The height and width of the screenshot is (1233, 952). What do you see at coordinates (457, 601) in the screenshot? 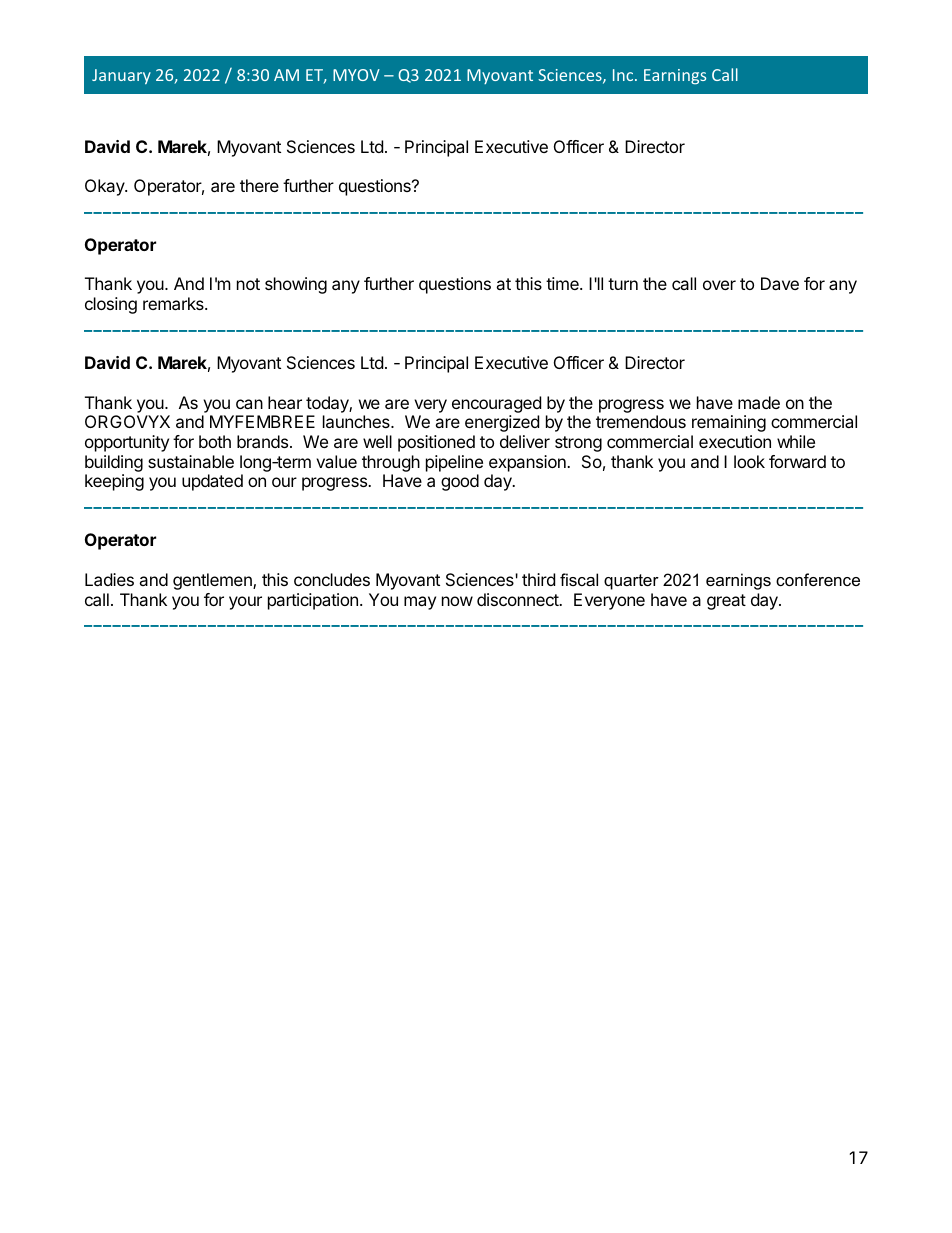
I see `now` at bounding box center [457, 601].
